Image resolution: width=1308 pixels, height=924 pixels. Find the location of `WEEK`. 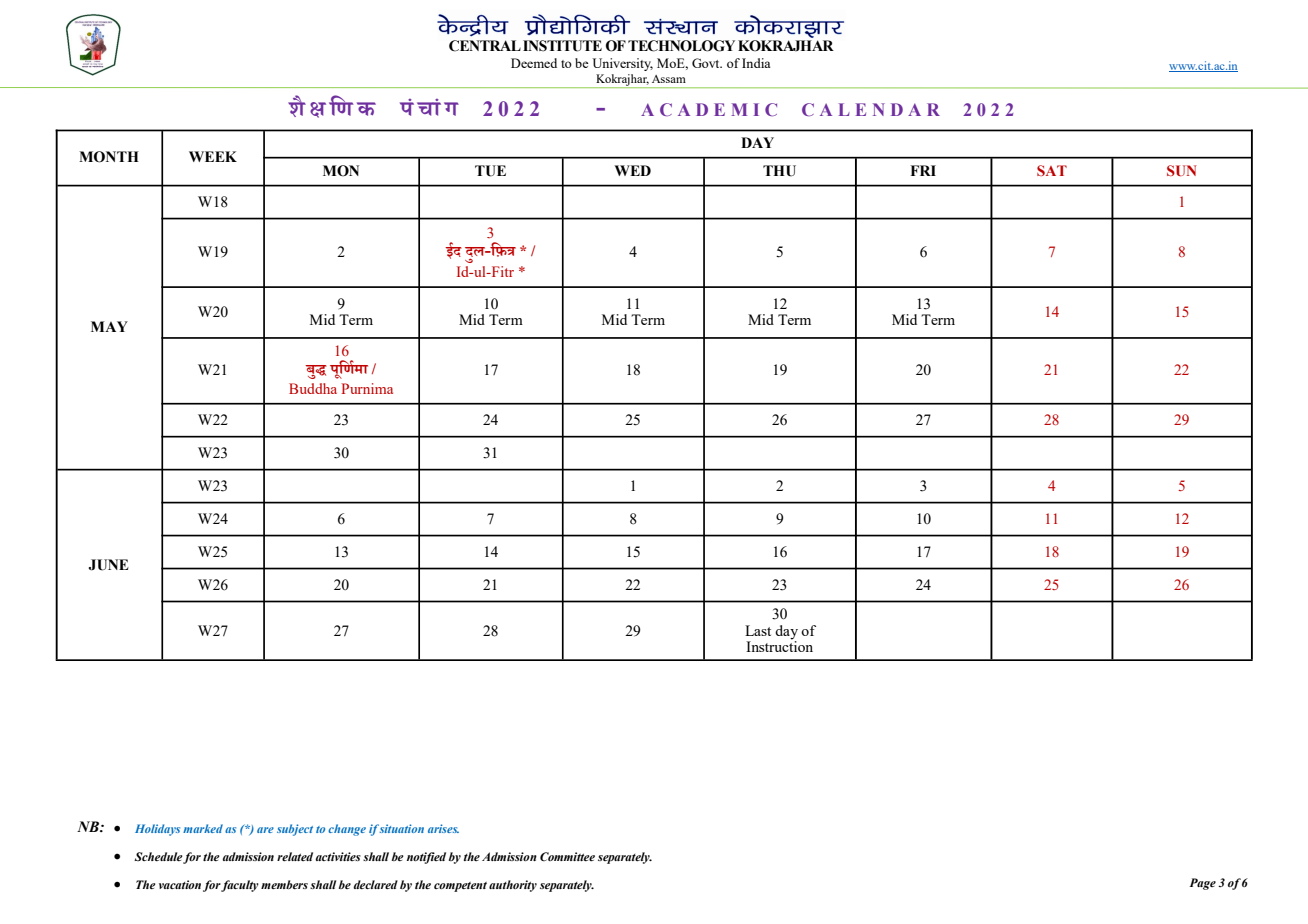

WEEK is located at coordinates (213, 156).
